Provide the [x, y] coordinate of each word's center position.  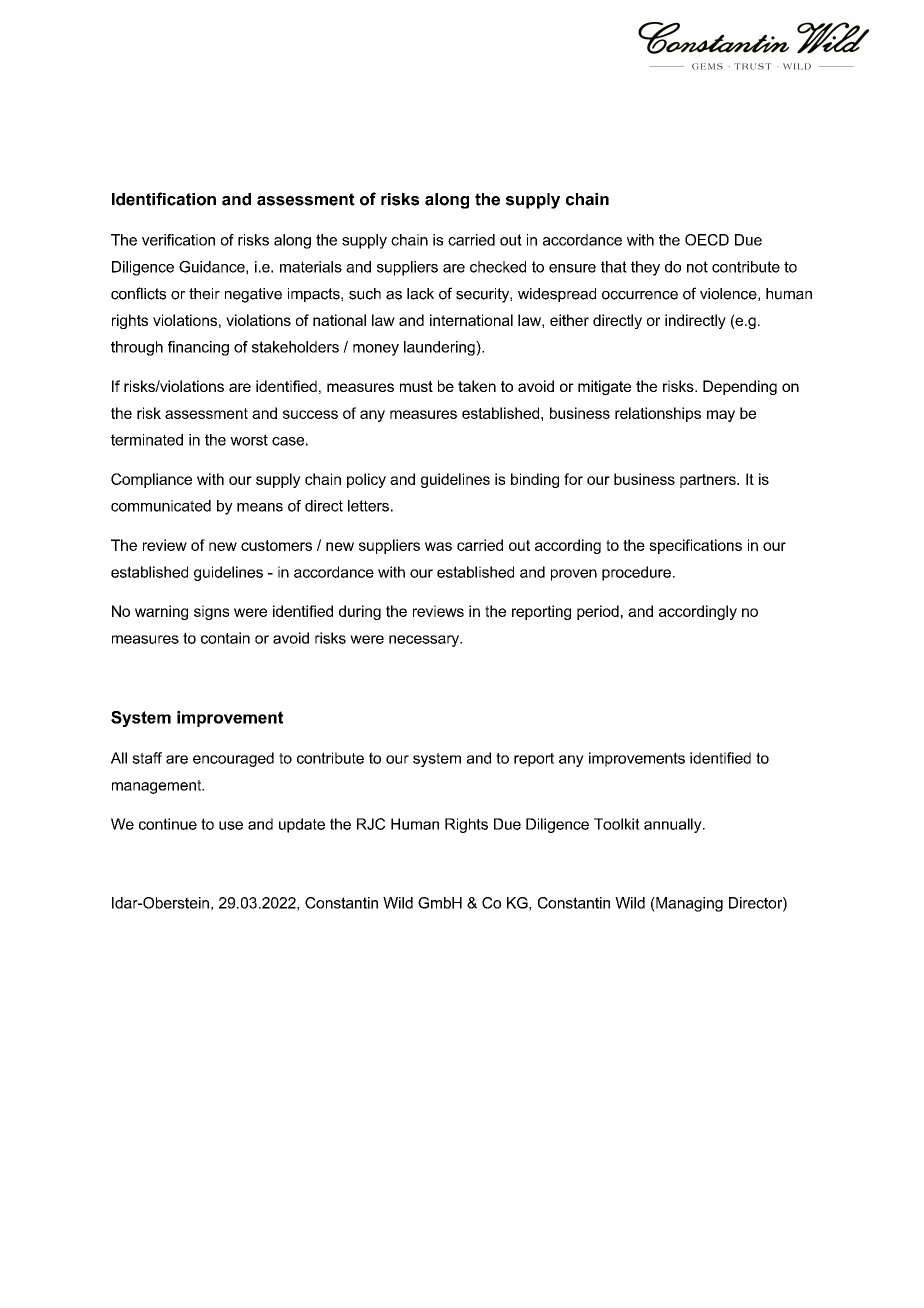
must [416, 386]
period [598, 612]
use [231, 825]
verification [178, 240]
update [302, 825]
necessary [425, 641]
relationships [658, 414]
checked [498, 267]
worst [249, 440]
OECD [707, 240]
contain [225, 638]
